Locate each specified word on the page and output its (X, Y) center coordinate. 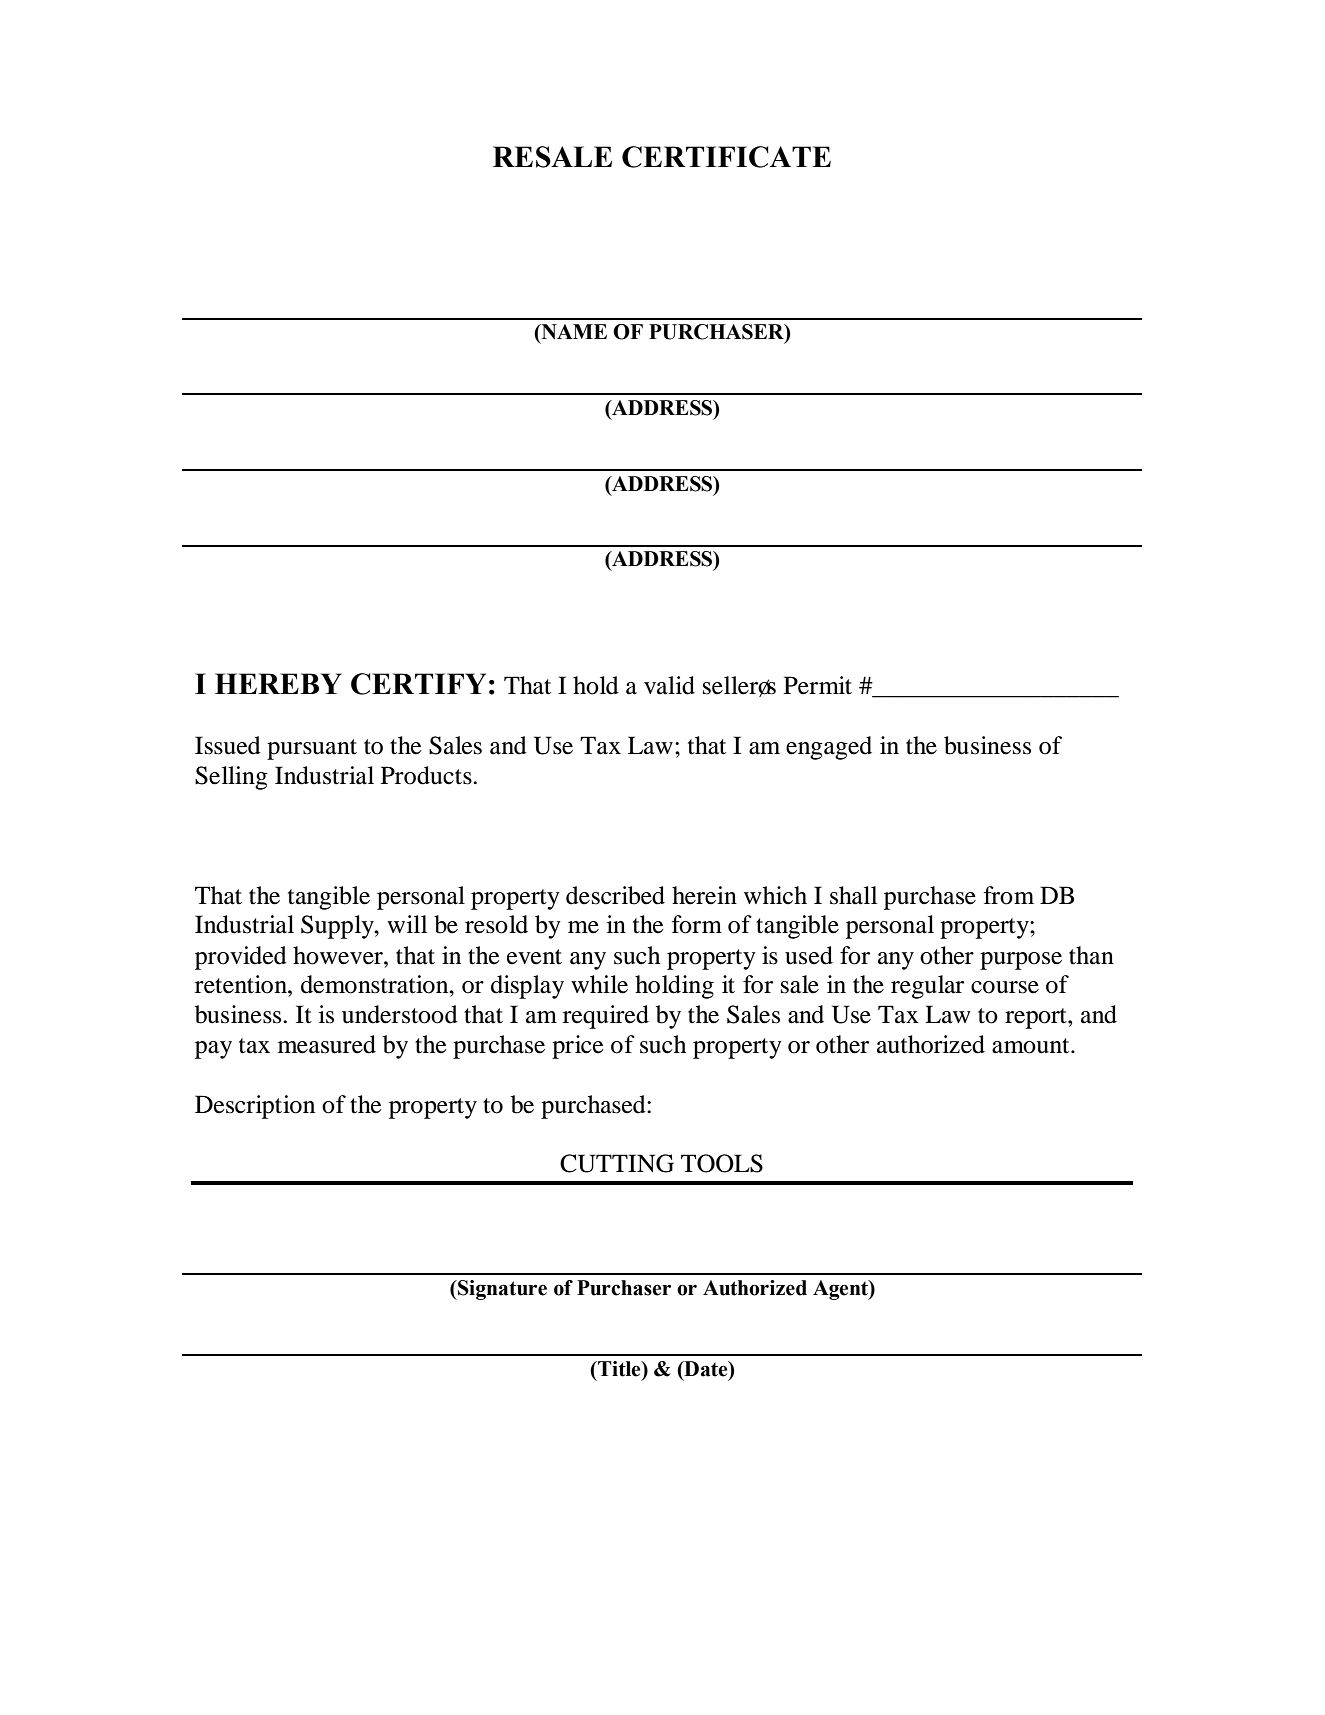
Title (619, 1369)
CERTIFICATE (726, 157)
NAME (573, 333)
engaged (829, 748)
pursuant (312, 749)
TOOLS (722, 1163)
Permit (818, 685)
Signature (501, 1290)
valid (669, 685)
